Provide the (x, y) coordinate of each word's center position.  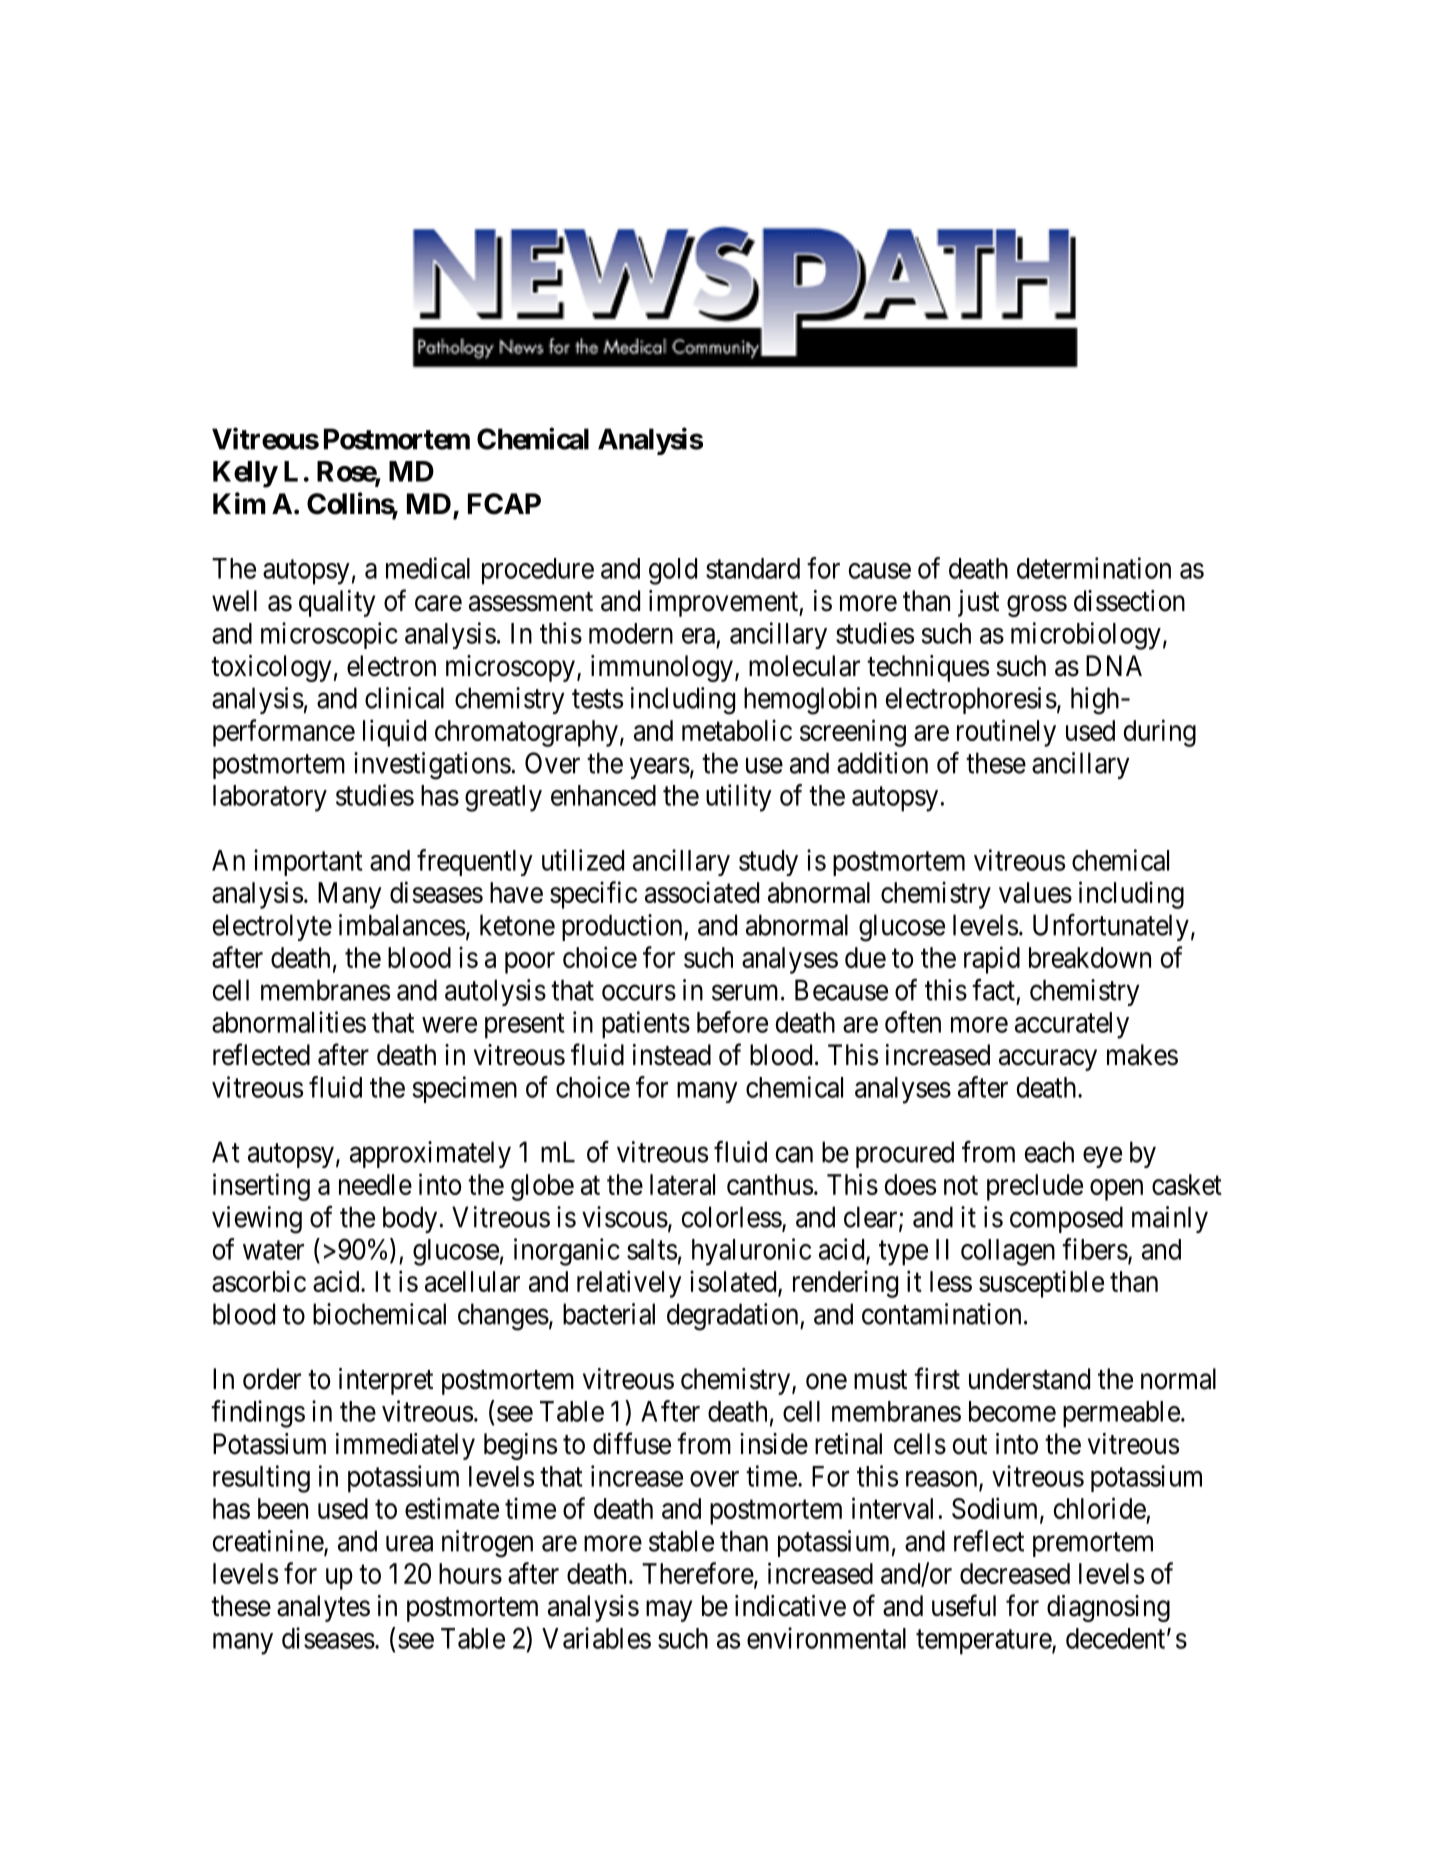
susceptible (1041, 1284)
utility (739, 798)
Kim (239, 503)
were (449, 1025)
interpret (386, 1381)
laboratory (270, 798)
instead (672, 1055)
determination (1094, 568)
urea (409, 1544)
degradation (734, 1317)
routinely (1006, 733)
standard (753, 568)
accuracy (1048, 1060)
